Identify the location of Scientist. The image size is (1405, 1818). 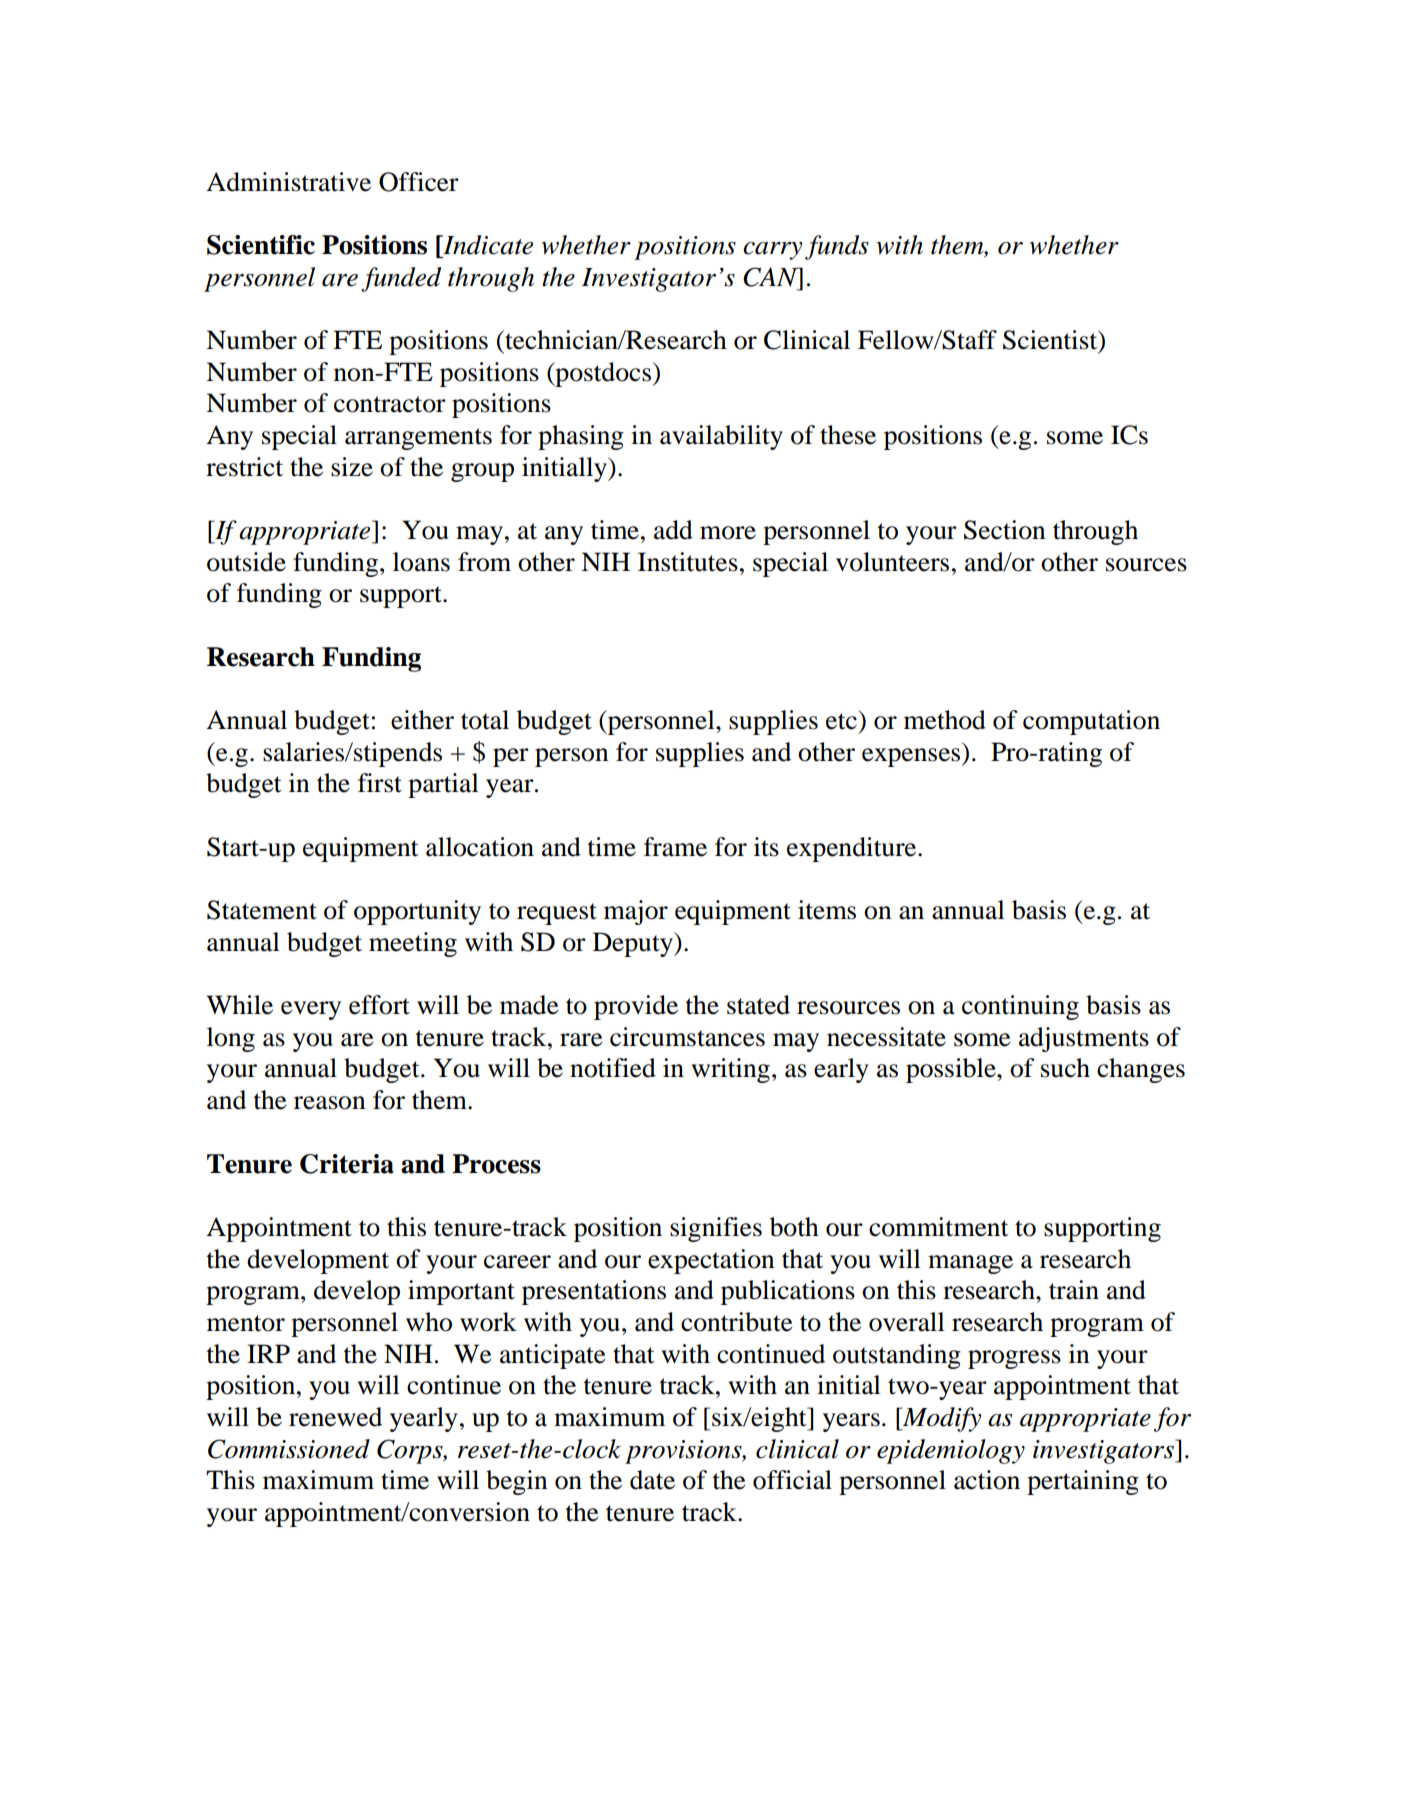
(1051, 341).
